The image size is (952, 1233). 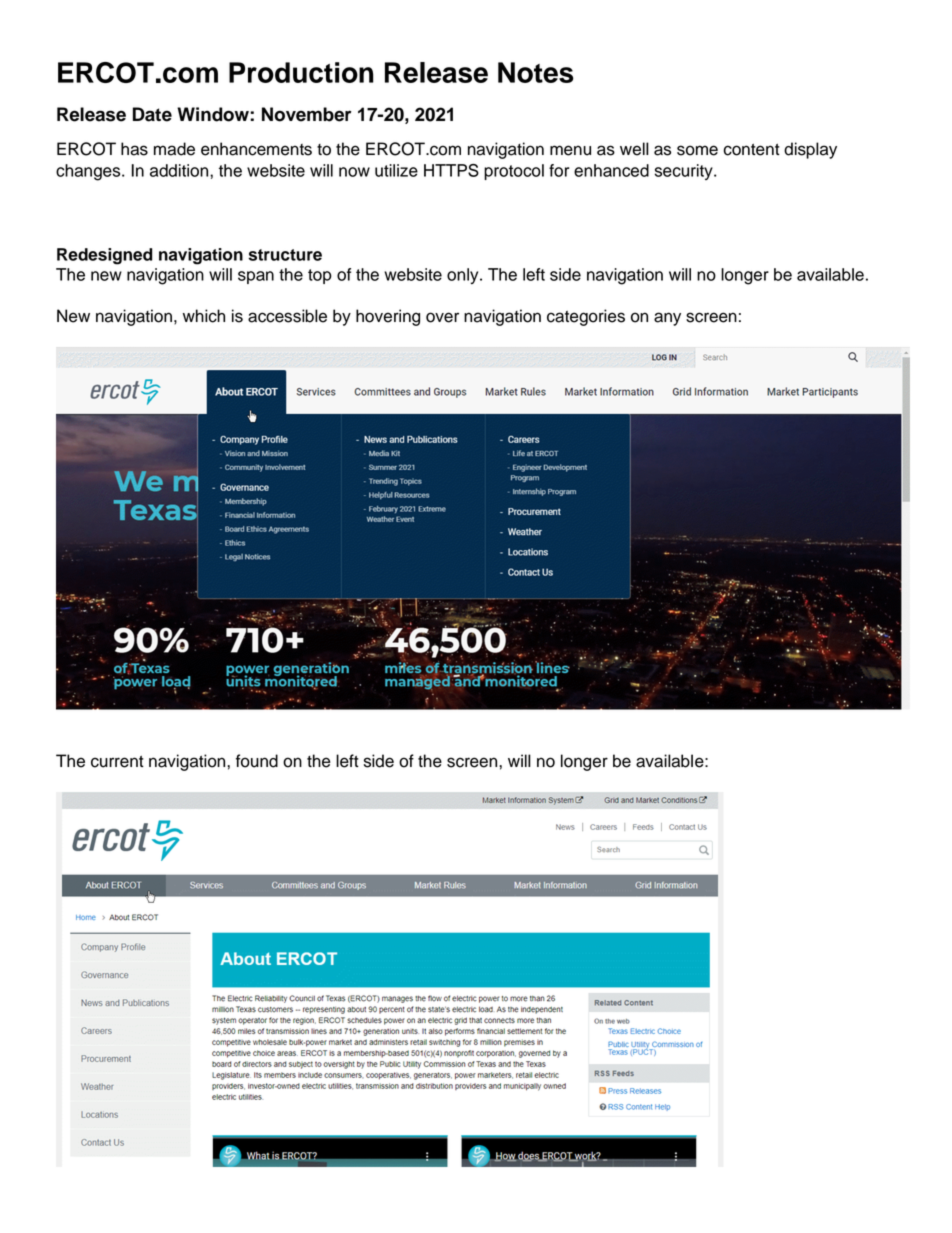 What do you see at coordinates (667, 319) in the document?
I see `any` at bounding box center [667, 319].
